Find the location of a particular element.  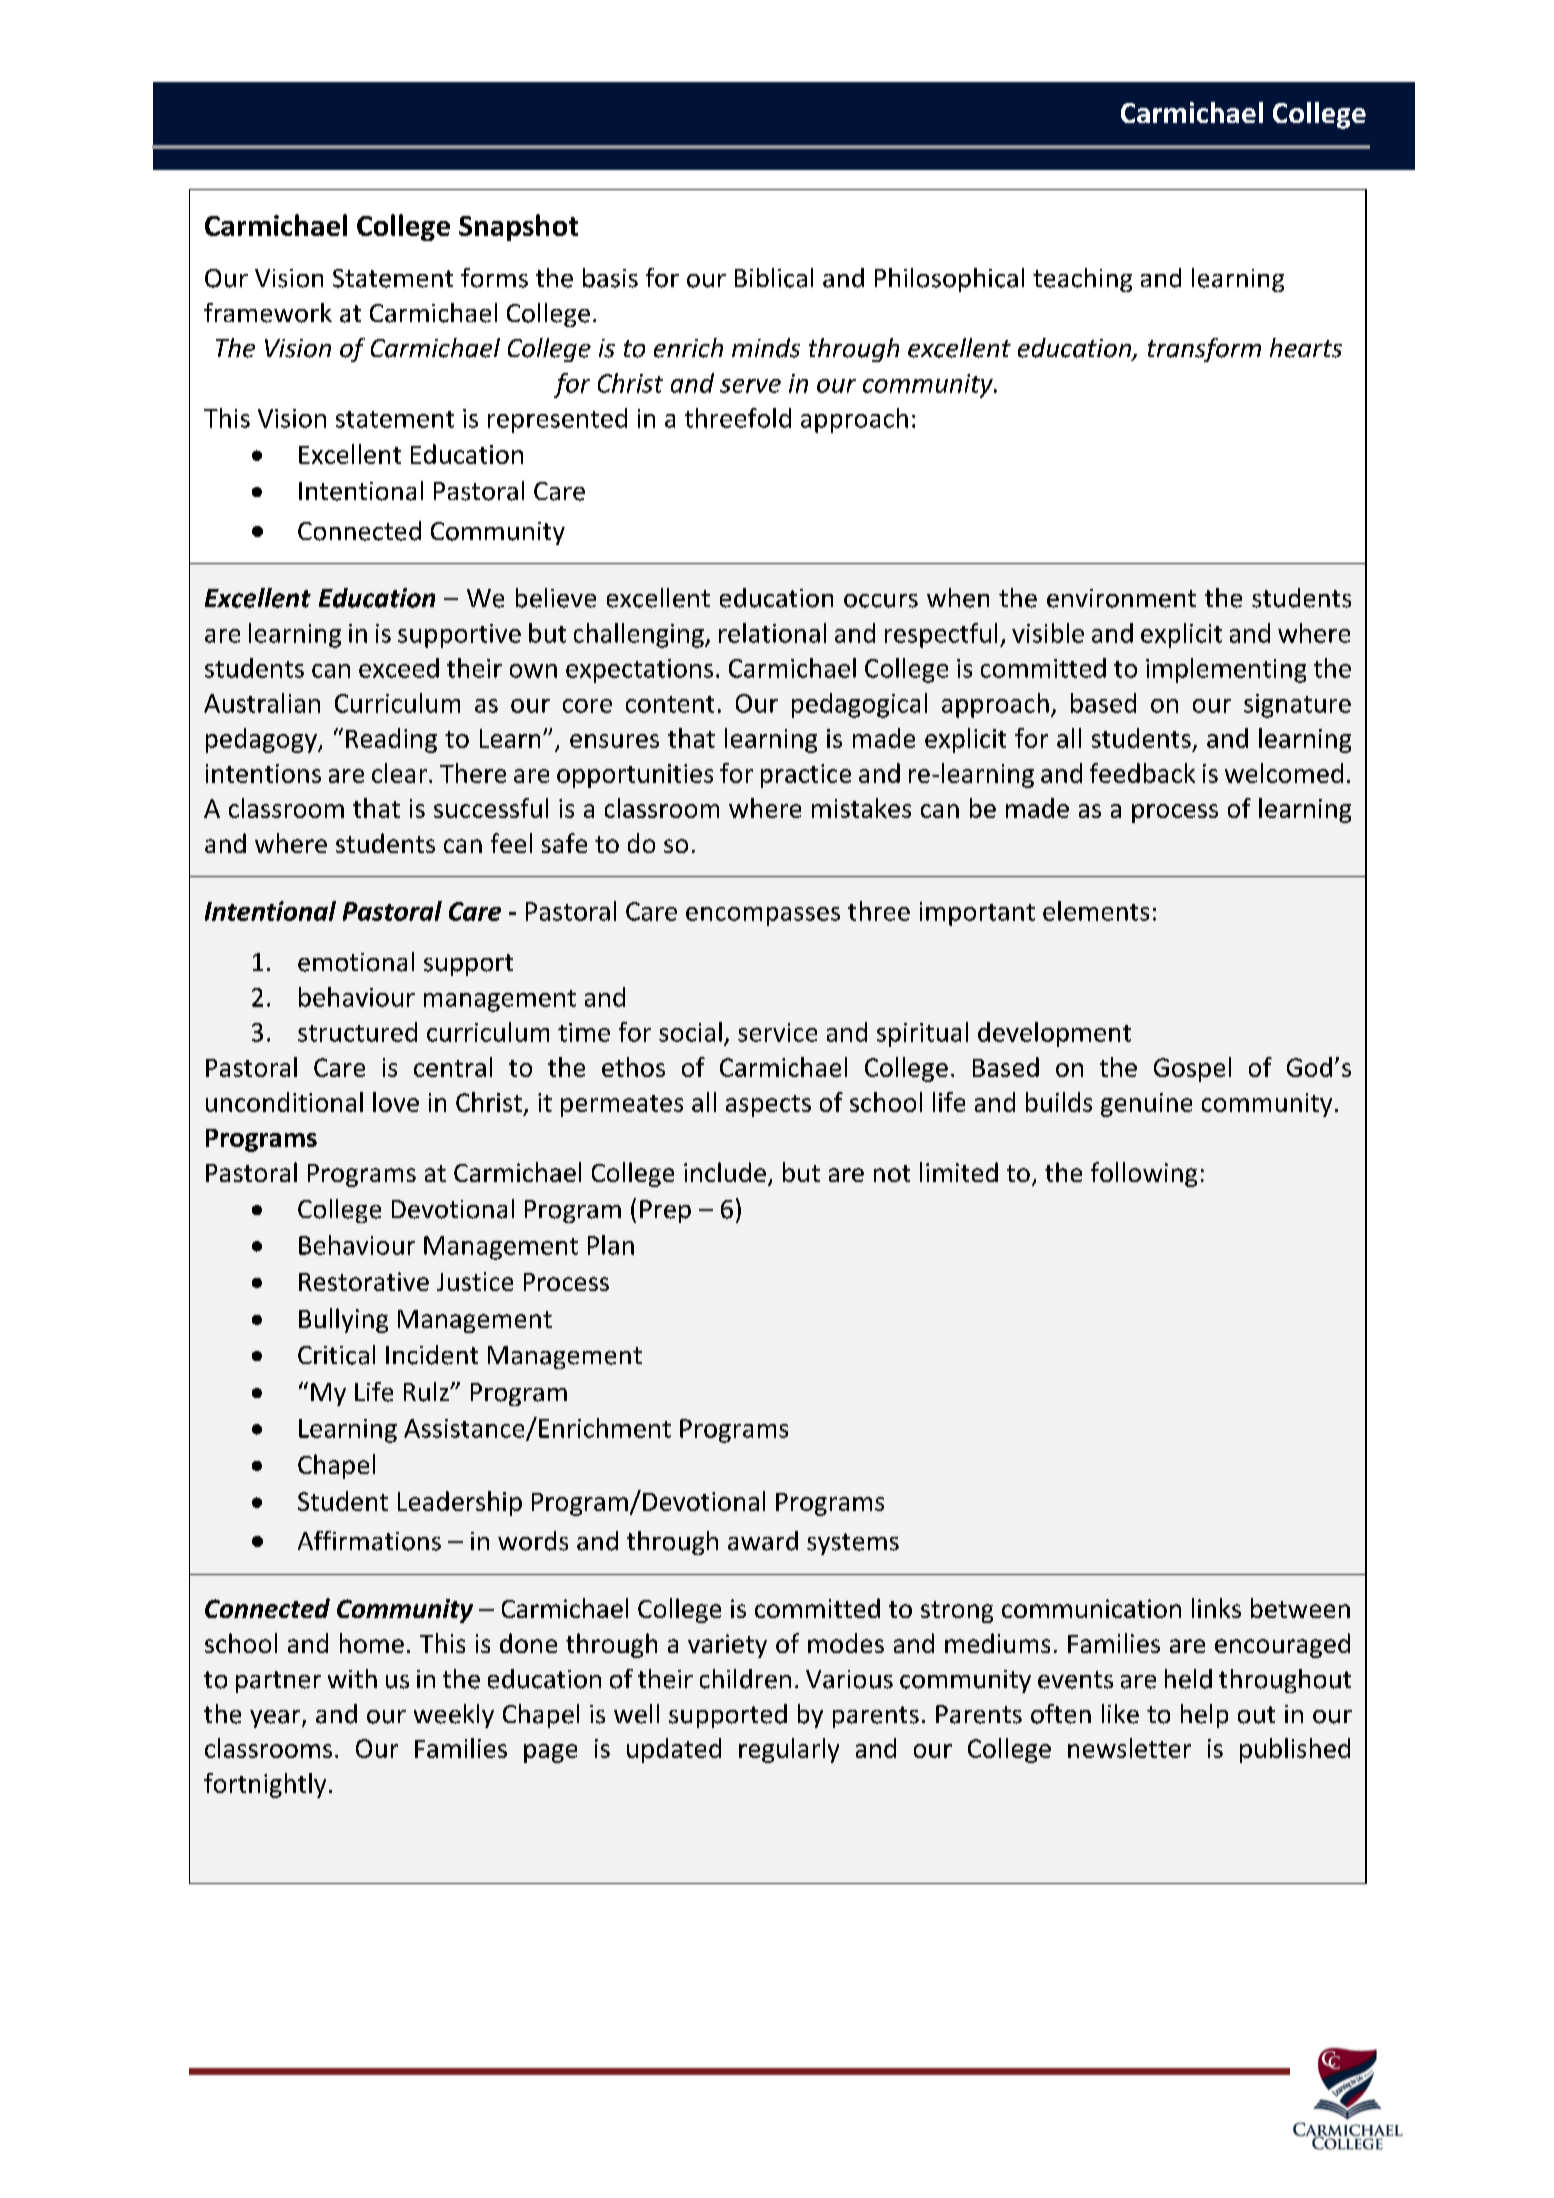

teaching is located at coordinates (1082, 280).
